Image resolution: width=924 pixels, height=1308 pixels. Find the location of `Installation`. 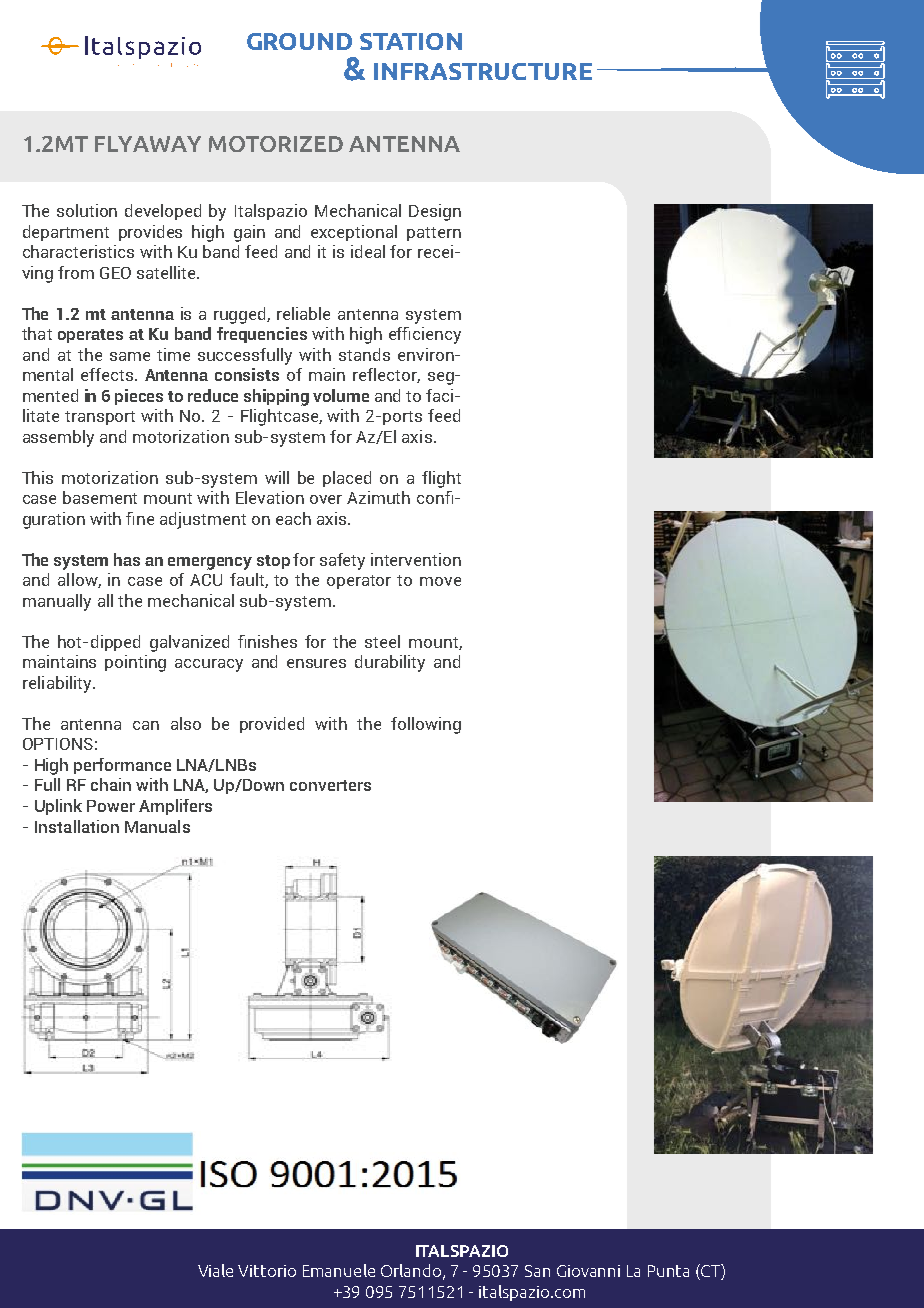

Installation is located at coordinates (77, 826).
